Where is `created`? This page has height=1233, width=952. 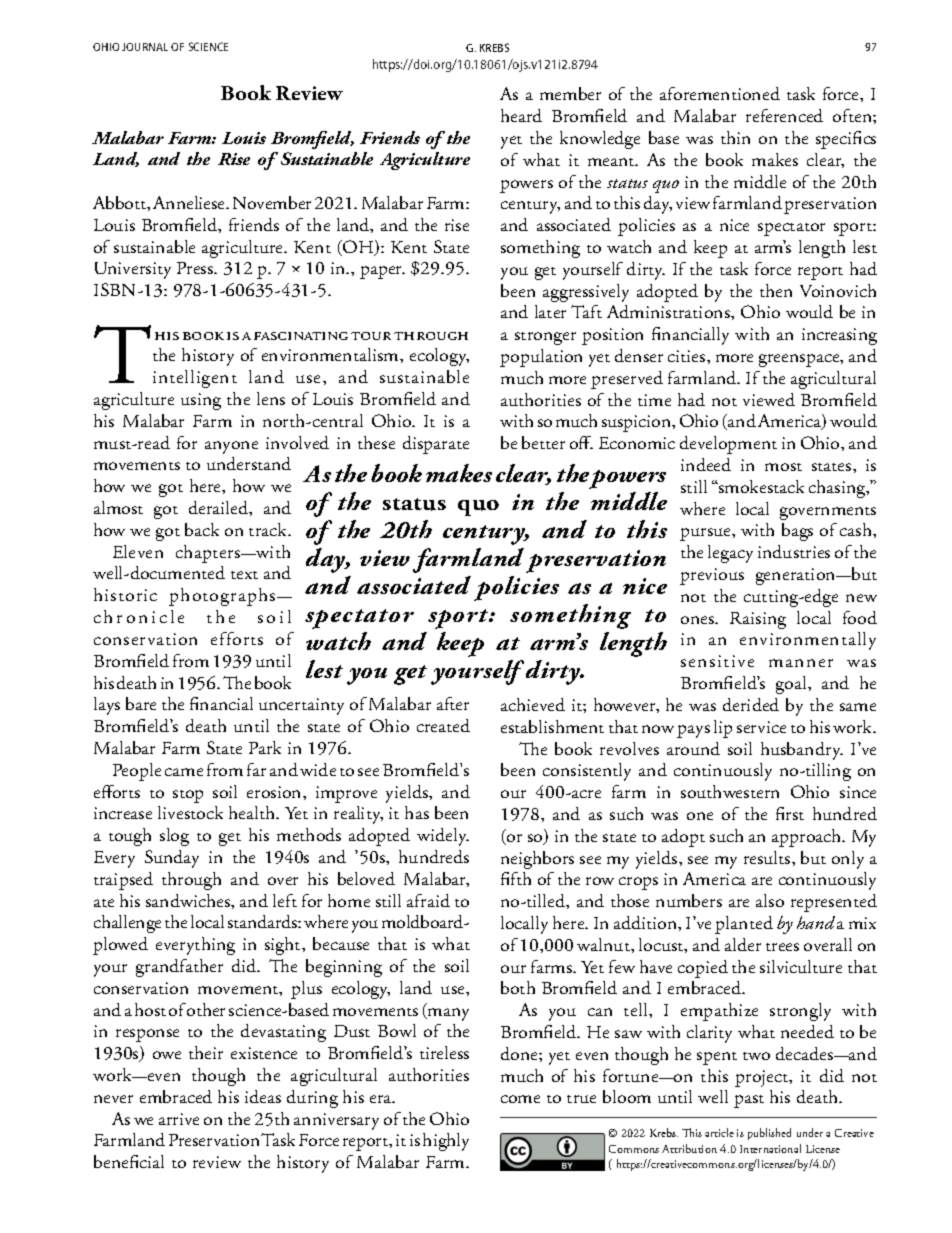 created is located at coordinates (443, 725).
